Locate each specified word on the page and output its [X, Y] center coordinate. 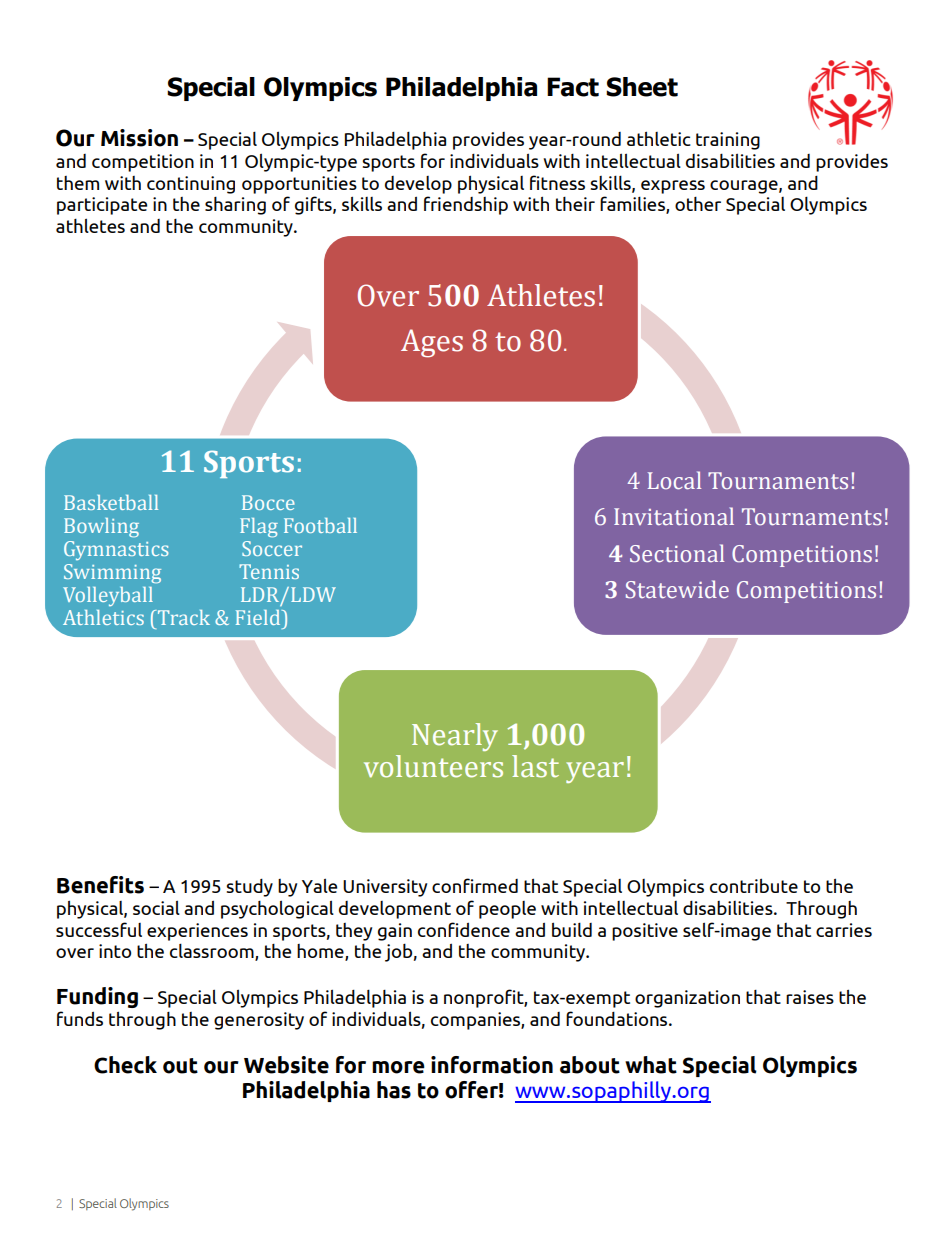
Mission [139, 138]
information [492, 1065]
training [728, 141]
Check [125, 1065]
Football [320, 525]
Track [184, 617]
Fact [573, 87]
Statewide [677, 589]
